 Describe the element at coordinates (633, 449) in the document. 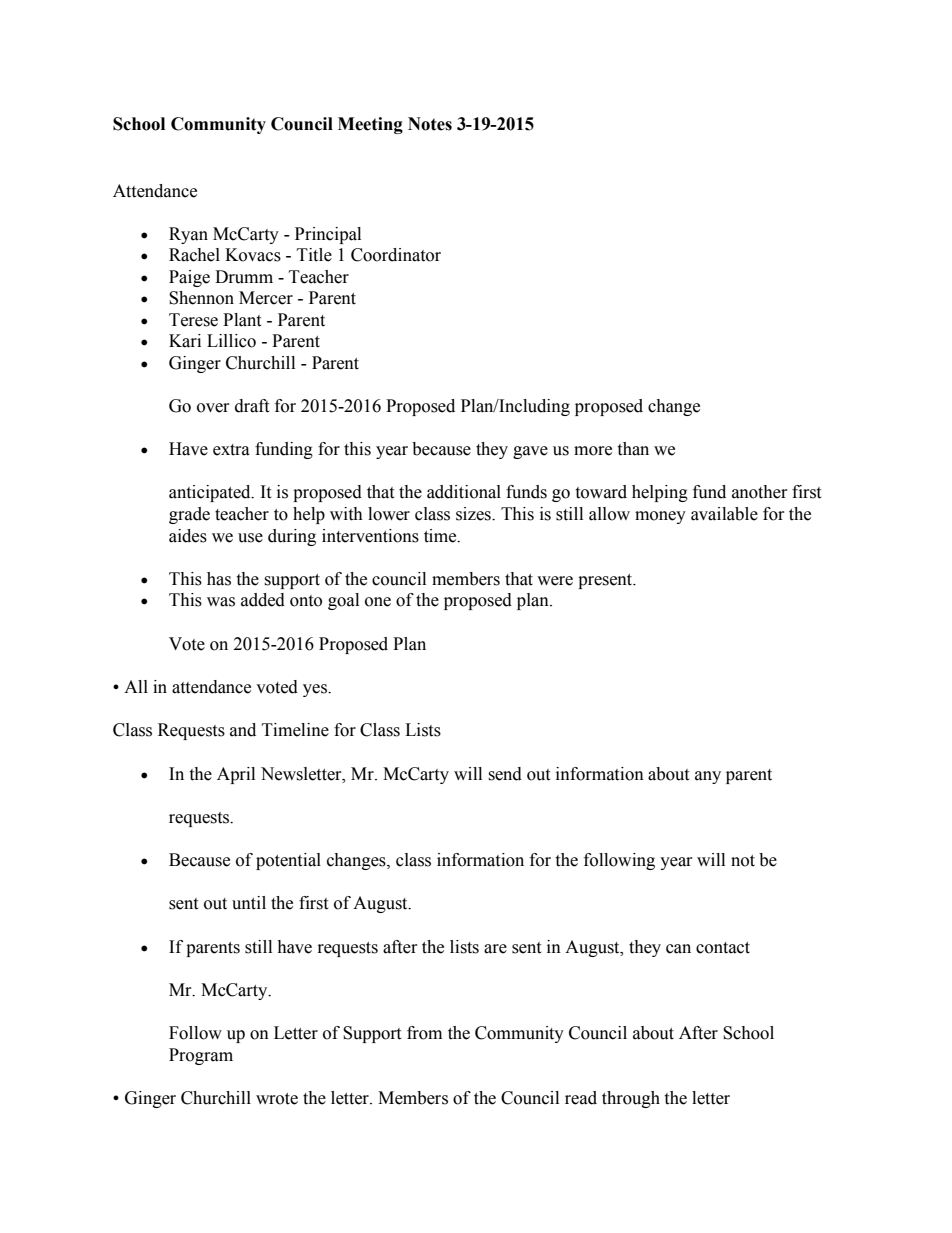

I see `than` at that location.
